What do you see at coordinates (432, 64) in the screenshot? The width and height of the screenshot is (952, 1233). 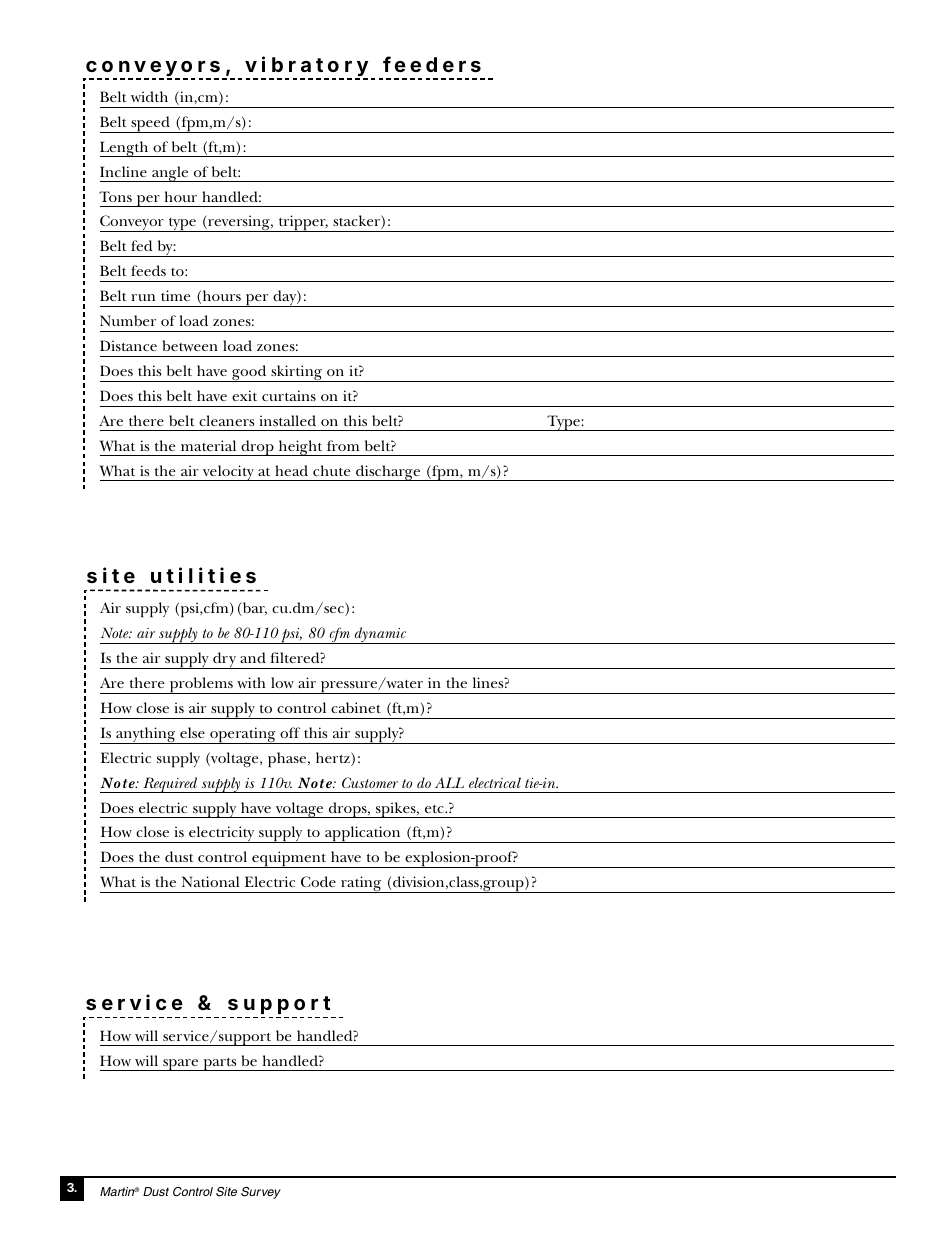 I see `feeders` at bounding box center [432, 64].
